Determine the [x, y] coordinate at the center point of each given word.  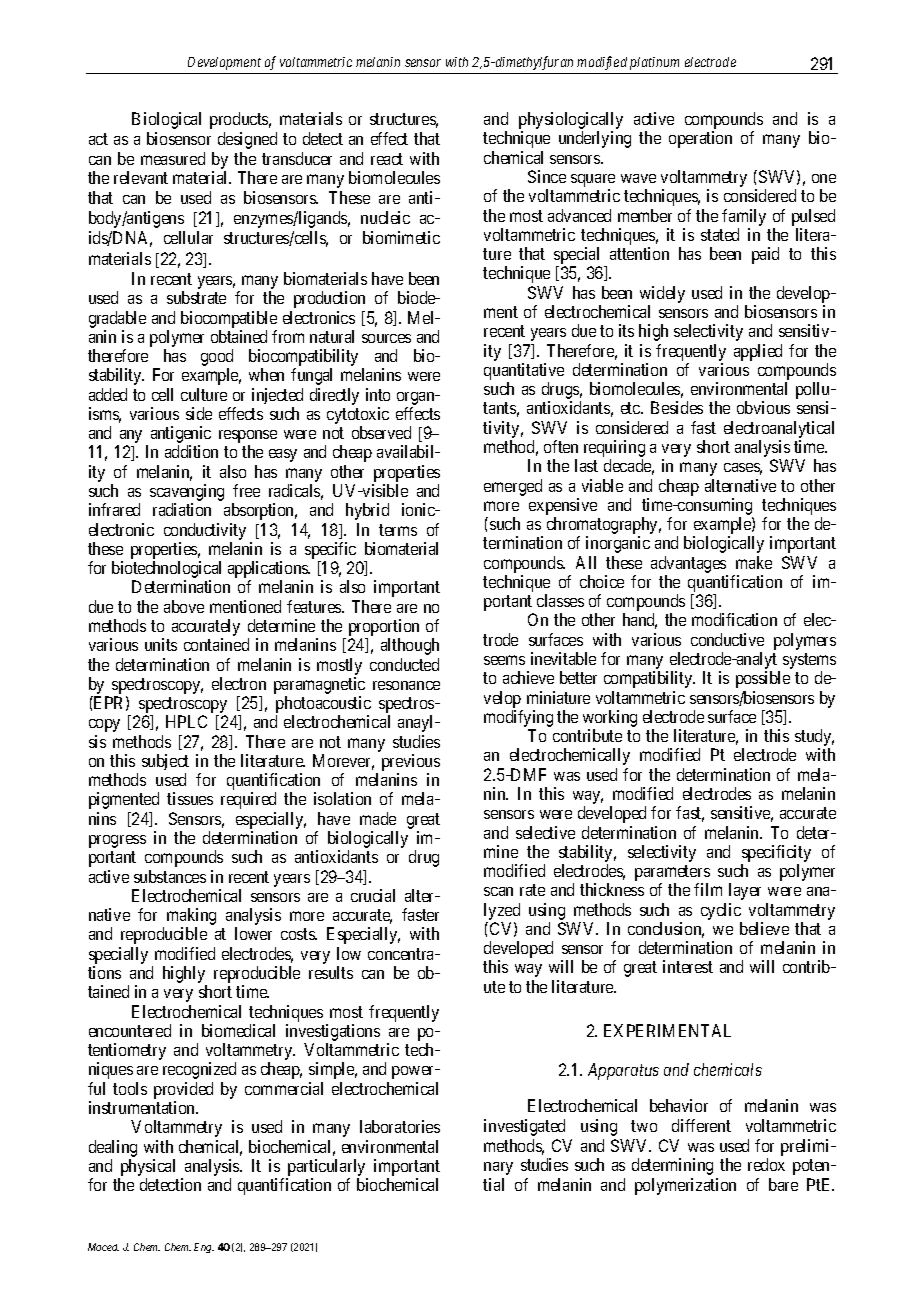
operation [700, 139]
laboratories [400, 1126]
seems [504, 660]
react [387, 159]
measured [173, 158]
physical [148, 1167]
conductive [727, 639]
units [161, 644]
